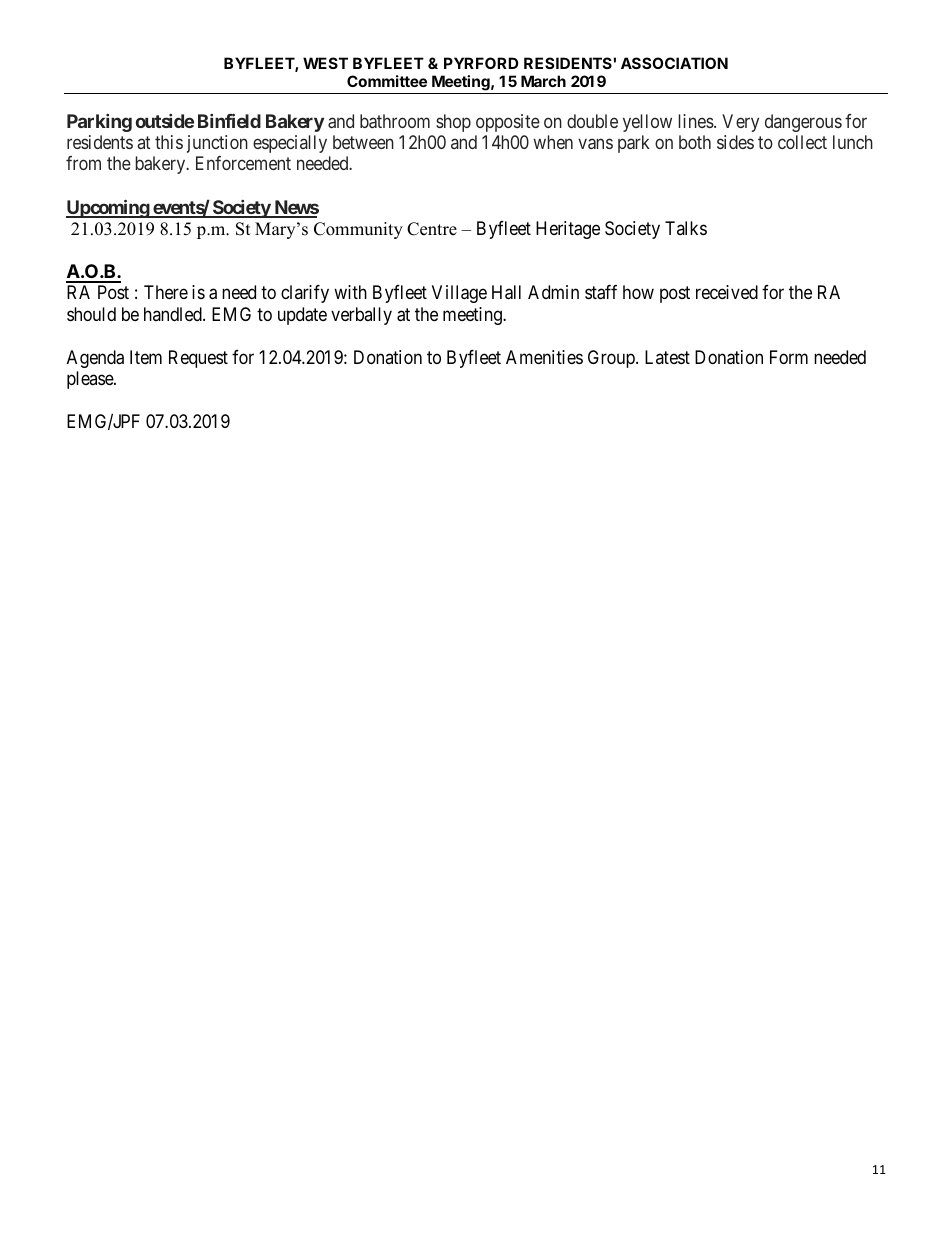 This screenshot has height=1233, width=952. Describe the element at coordinates (543, 81) in the screenshot. I see `March` at that location.
